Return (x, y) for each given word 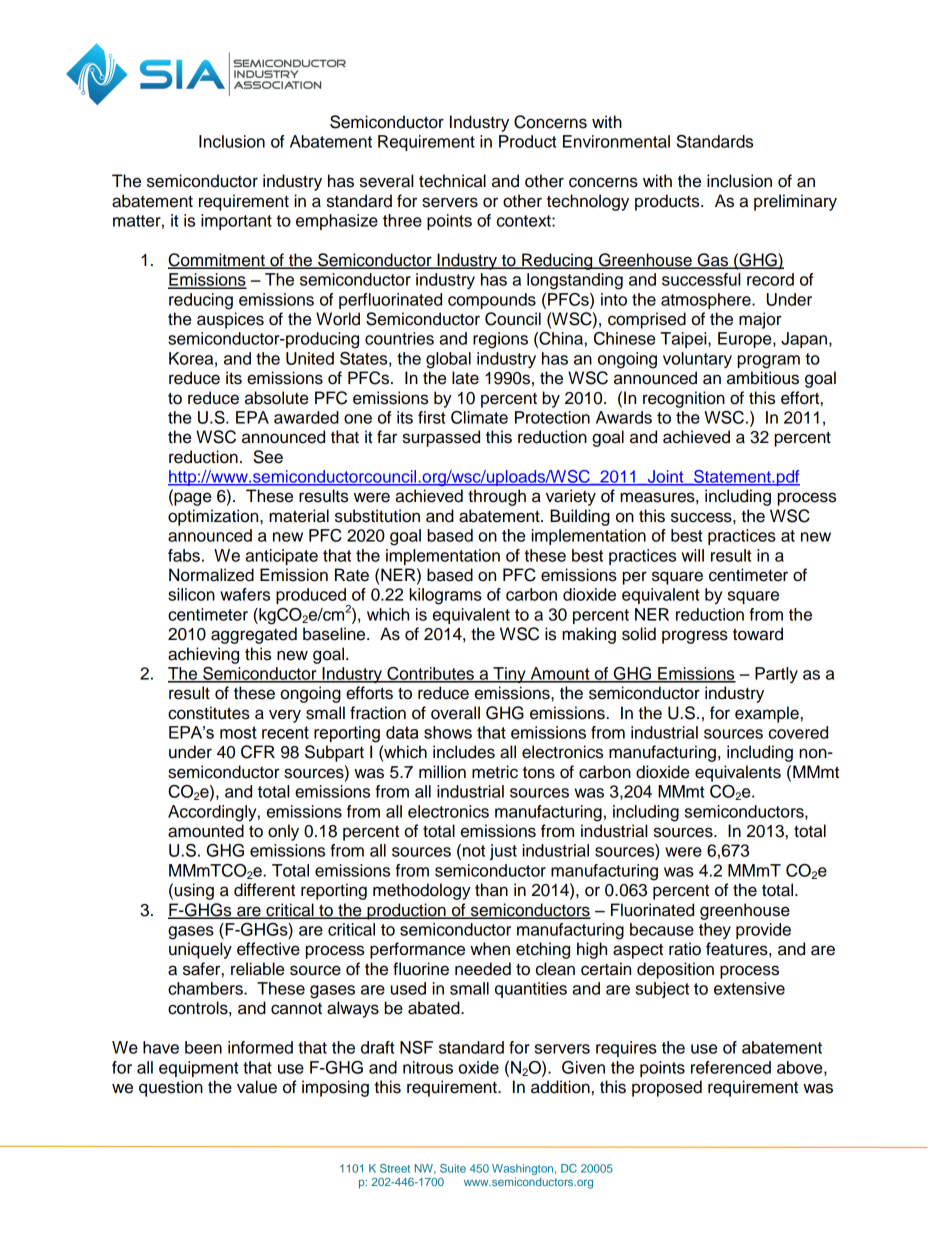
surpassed (441, 438)
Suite (453, 1168)
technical (452, 181)
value (257, 1087)
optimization (214, 517)
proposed (667, 1088)
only (283, 832)
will (693, 555)
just (503, 852)
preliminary (795, 202)
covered (798, 732)
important (236, 222)
